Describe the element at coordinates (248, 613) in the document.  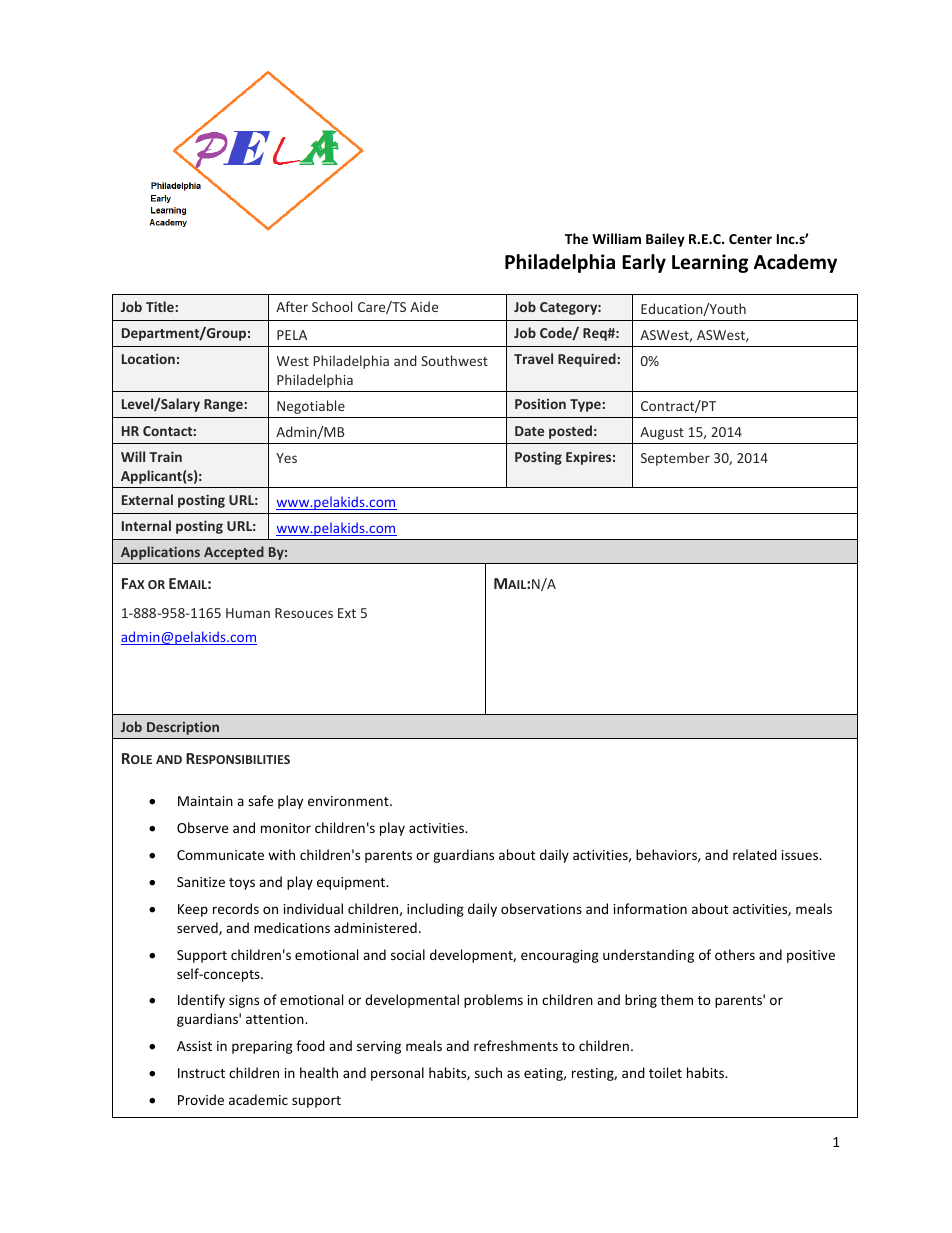
I see `Human` at that location.
